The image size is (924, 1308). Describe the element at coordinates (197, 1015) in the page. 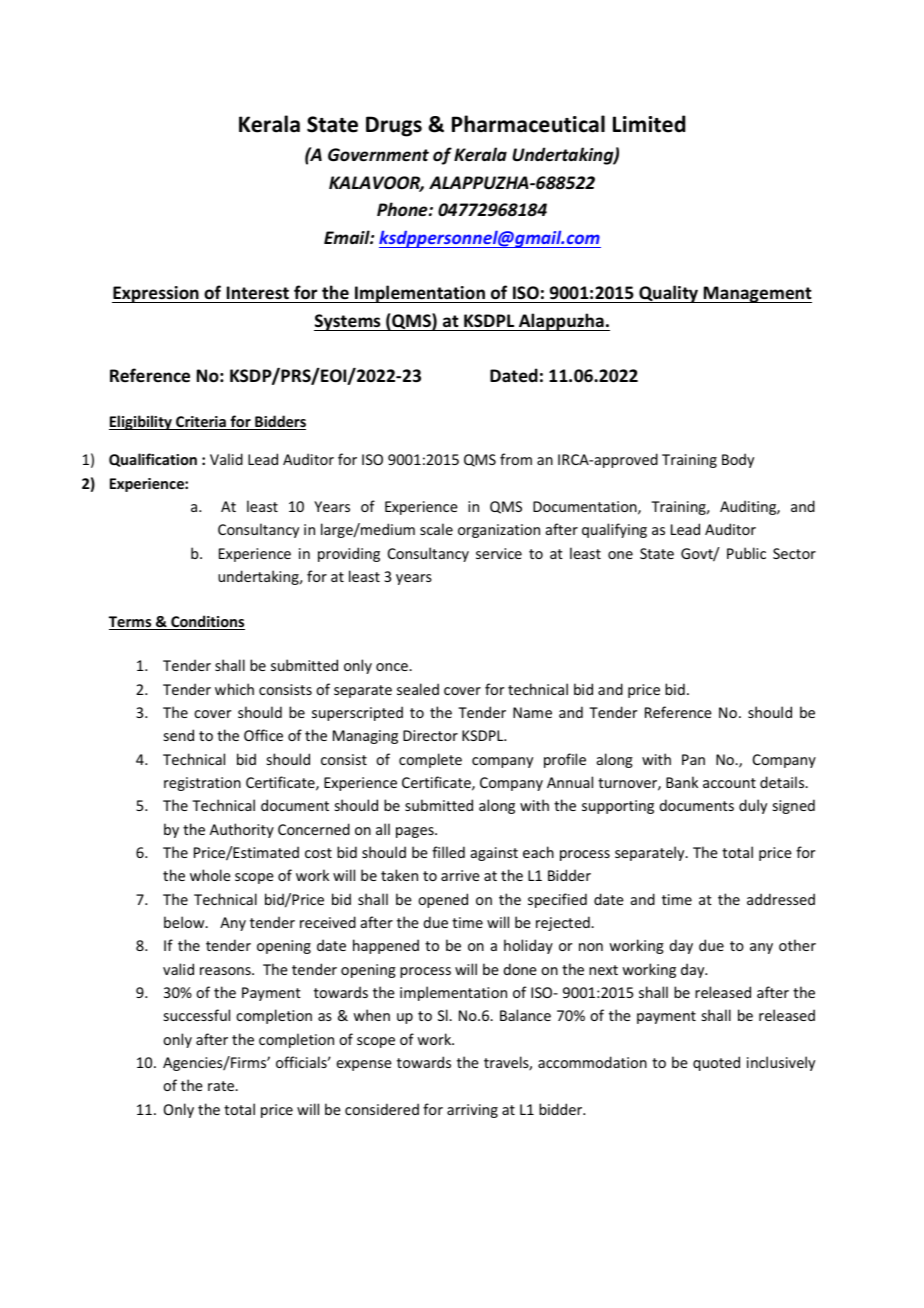

I see `successful` at that location.
